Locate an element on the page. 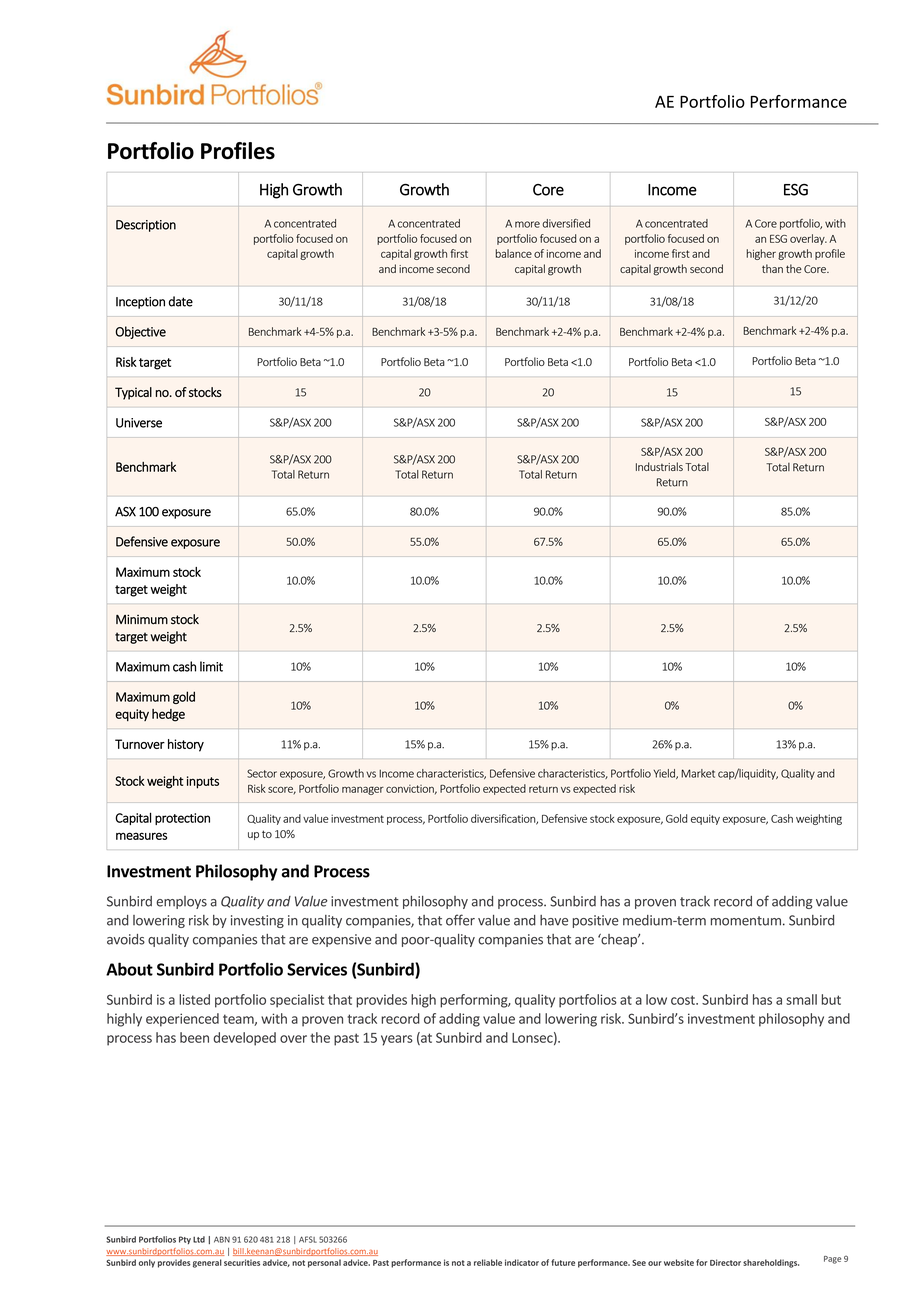 Image resolution: width=924 pixels, height=1307 pixels. ABN is located at coordinates (222, 1239).
